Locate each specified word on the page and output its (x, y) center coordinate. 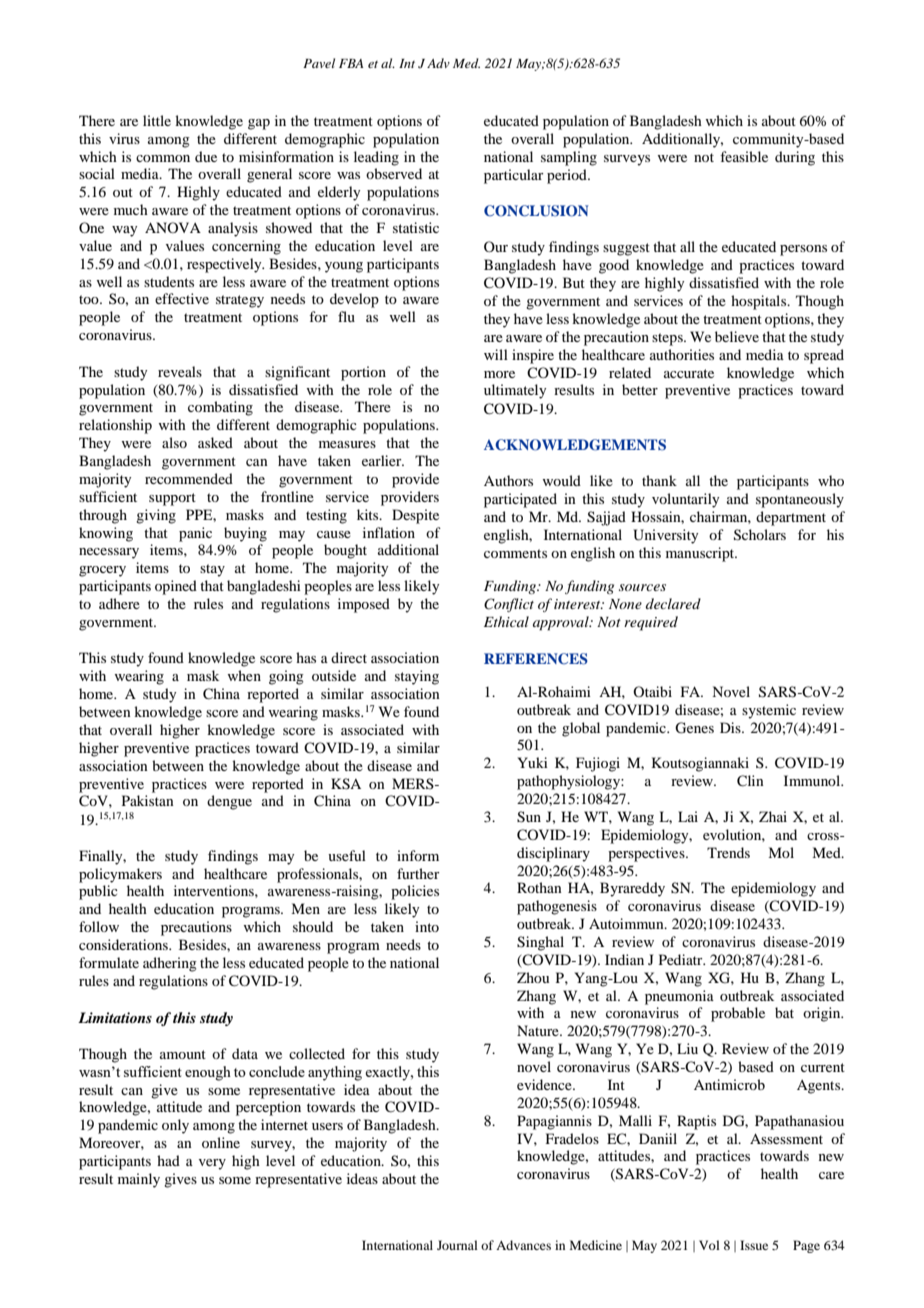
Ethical (506, 621)
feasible (744, 156)
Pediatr (682, 959)
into (427, 926)
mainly (139, 1180)
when (244, 675)
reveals (180, 371)
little (157, 120)
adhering (170, 964)
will (496, 354)
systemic (769, 711)
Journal (457, 1245)
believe (737, 336)
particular (514, 176)
